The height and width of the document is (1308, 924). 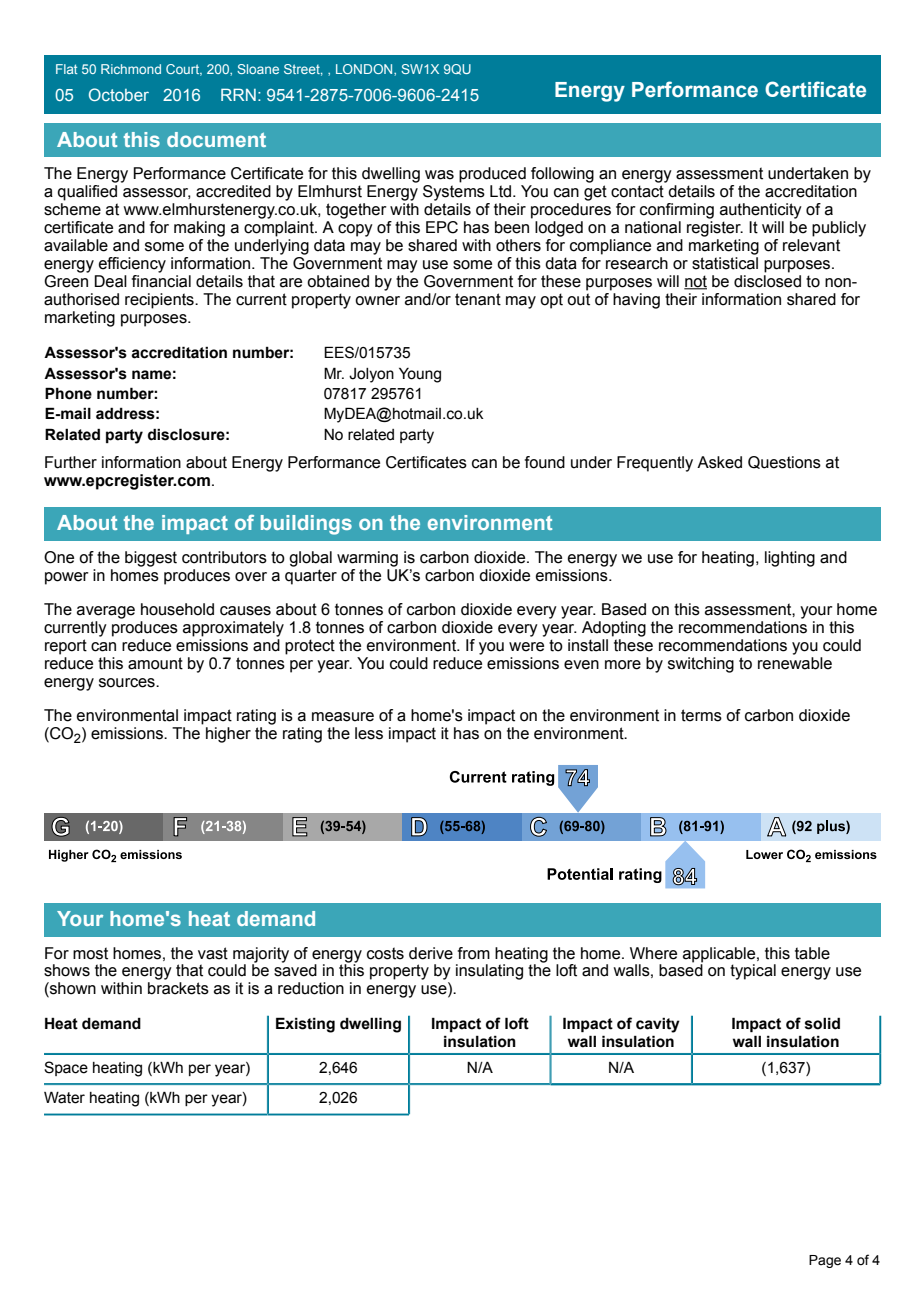 I want to click on October, so click(x=119, y=94).
